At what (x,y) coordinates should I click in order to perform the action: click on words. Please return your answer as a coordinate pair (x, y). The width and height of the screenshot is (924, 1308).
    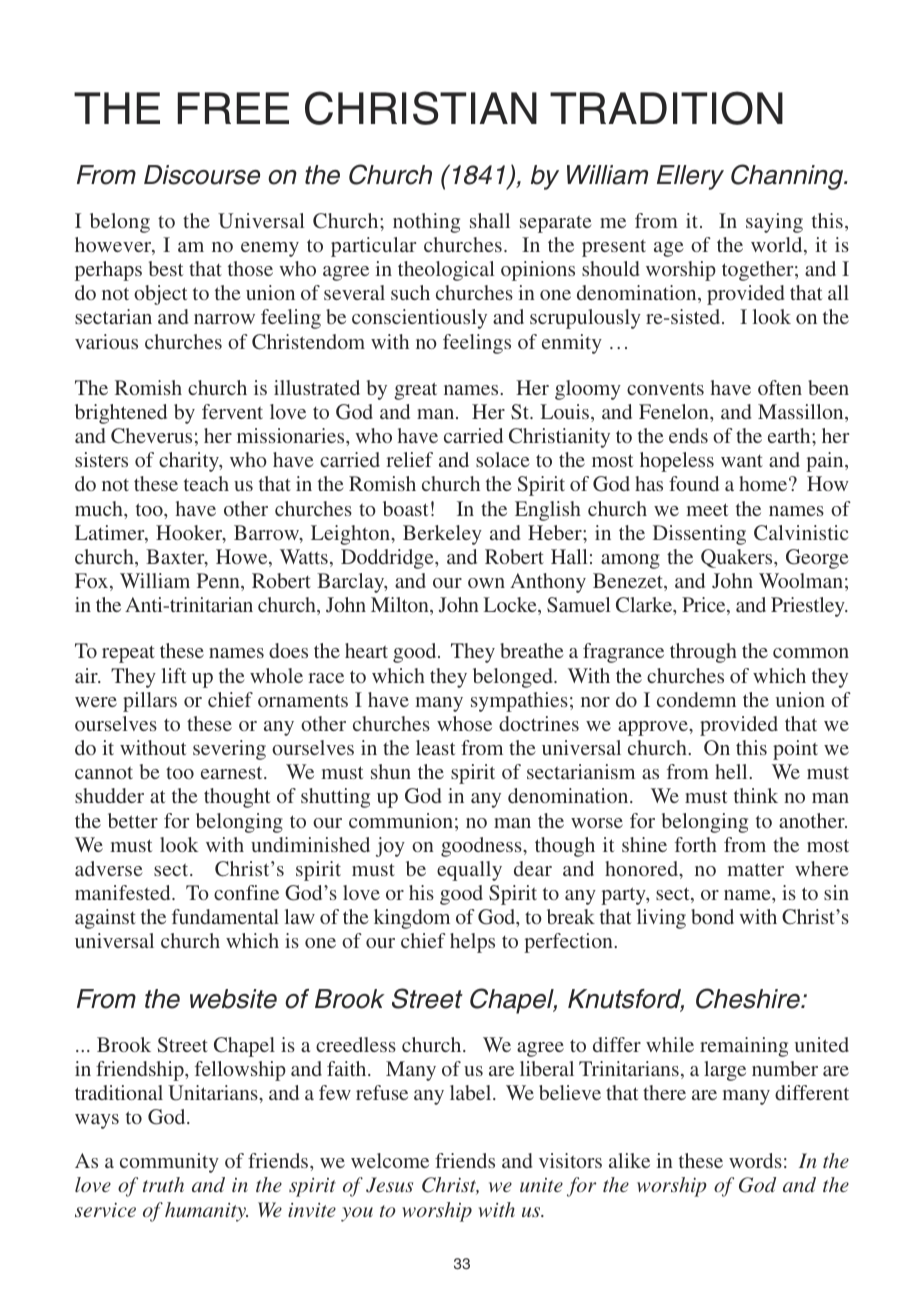
    Looking at the image, I should click on (755, 1160).
